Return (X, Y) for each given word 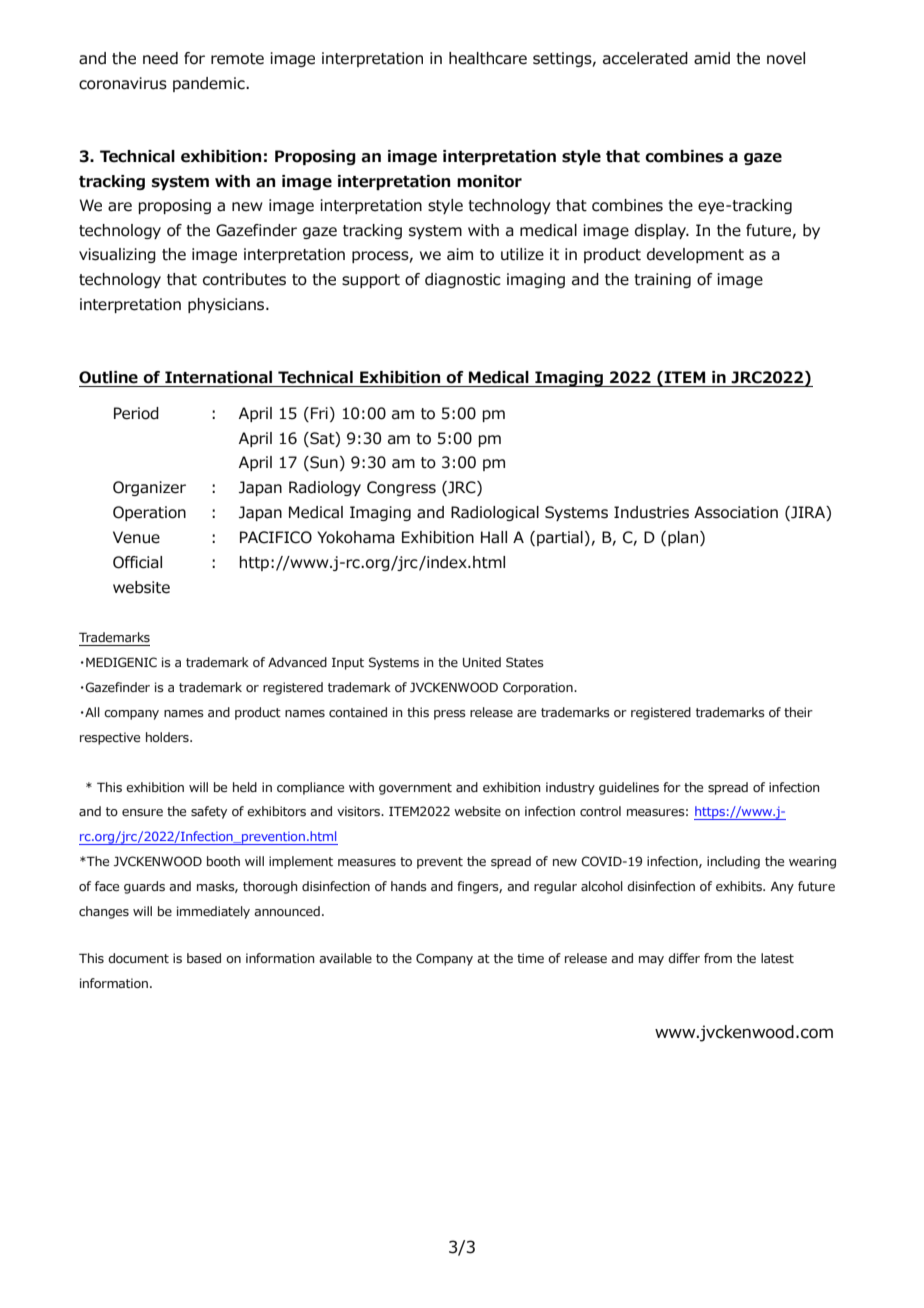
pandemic (210, 84)
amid (712, 58)
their (798, 712)
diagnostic (463, 280)
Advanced (297, 662)
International (218, 377)
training (663, 280)
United (482, 662)
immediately (213, 912)
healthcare (488, 58)
